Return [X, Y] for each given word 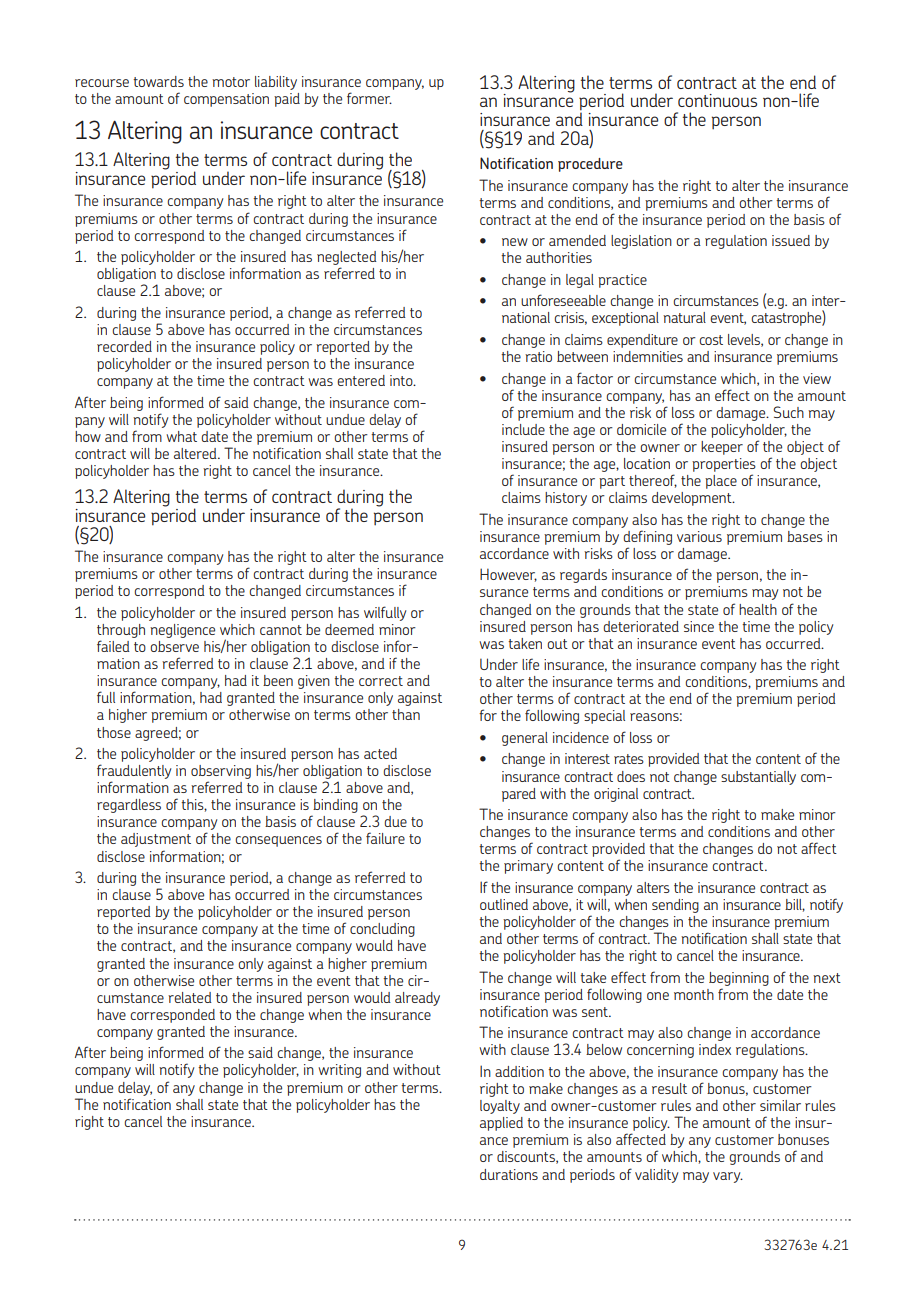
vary [728, 1177]
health [758, 609]
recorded [124, 346]
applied [501, 1124]
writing [339, 1071]
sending [675, 906]
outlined [504, 904]
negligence [182, 631]
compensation [226, 100]
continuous [717, 100]
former [369, 98]
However [508, 575]
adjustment [156, 840]
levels [745, 340]
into [402, 380]
